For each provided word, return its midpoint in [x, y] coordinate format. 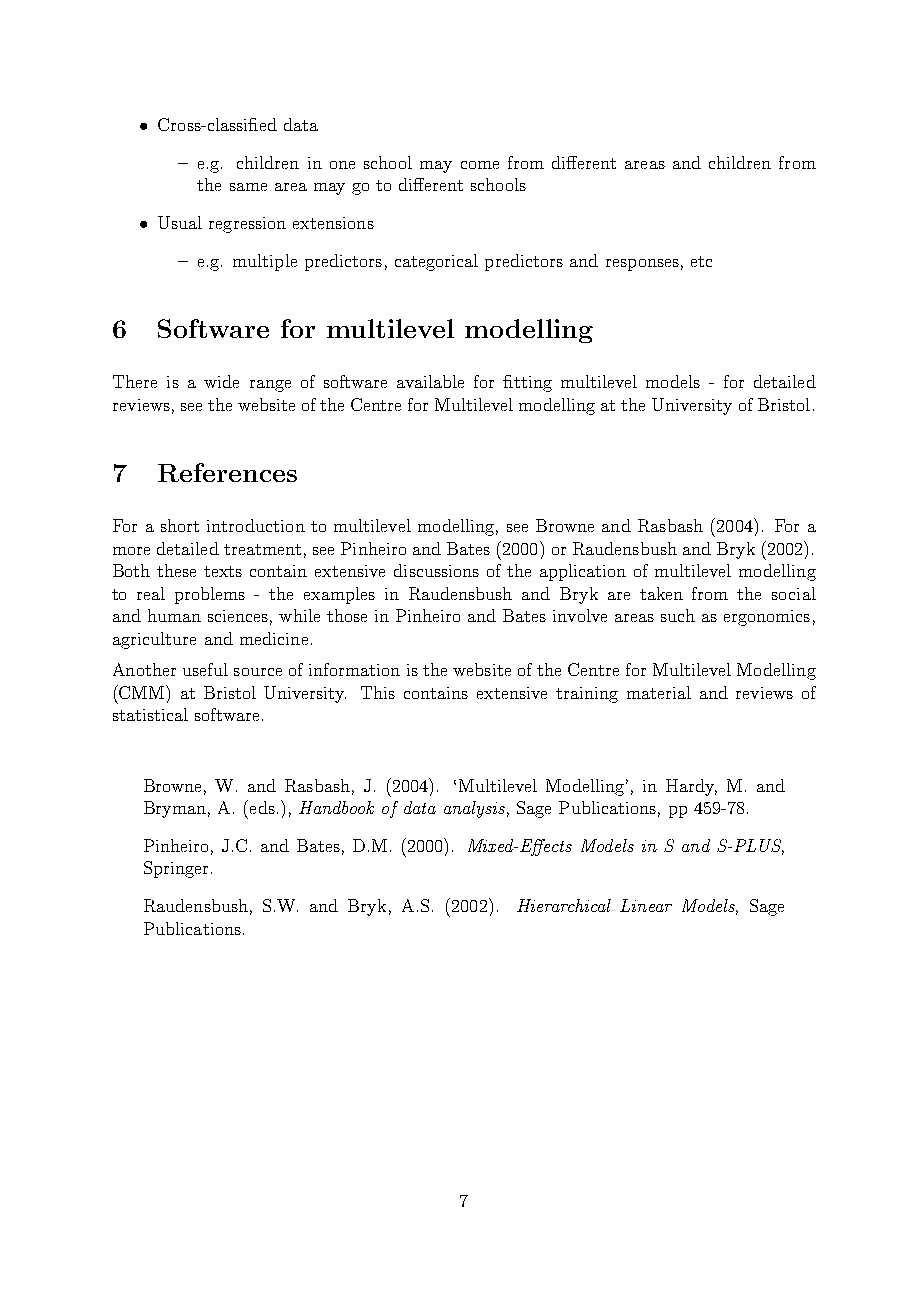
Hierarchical [564, 905]
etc [701, 261]
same [248, 187]
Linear [646, 905]
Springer [176, 869]
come [480, 165]
